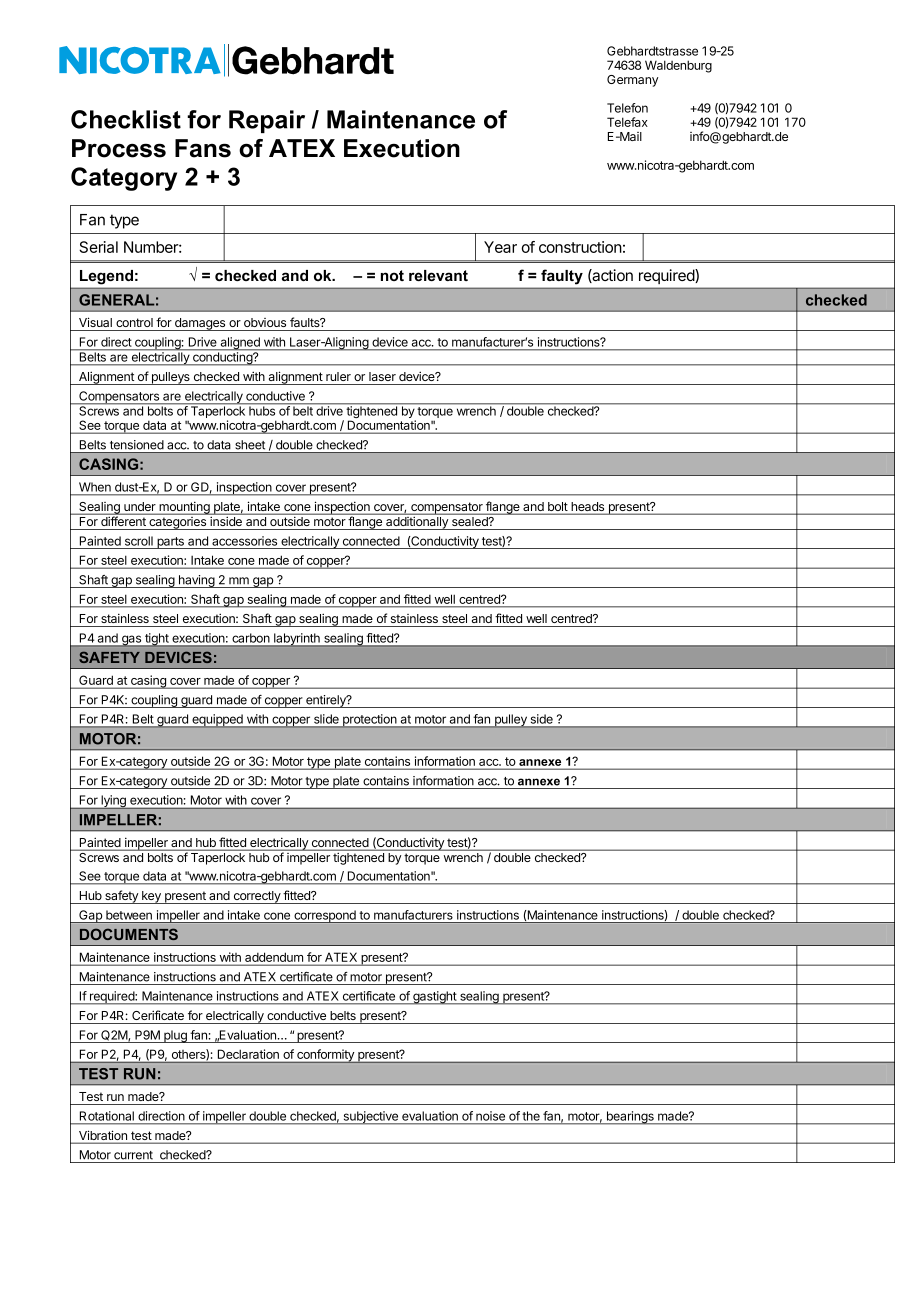 This screenshot has height=1308, width=924. Describe the element at coordinates (325, 917) in the screenshot. I see `correspond` at that location.
